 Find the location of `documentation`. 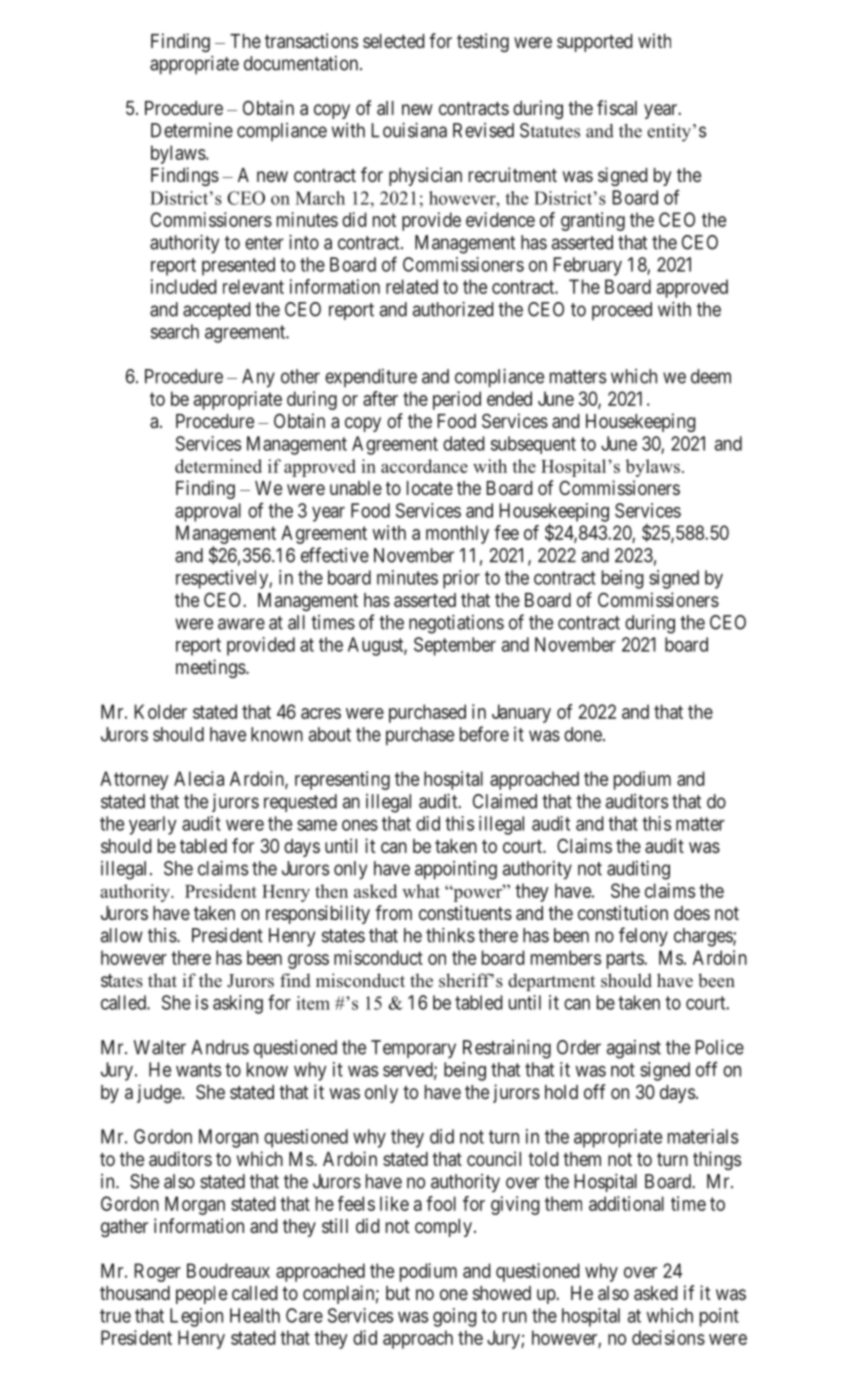

documentation is located at coordinates (302, 63).
